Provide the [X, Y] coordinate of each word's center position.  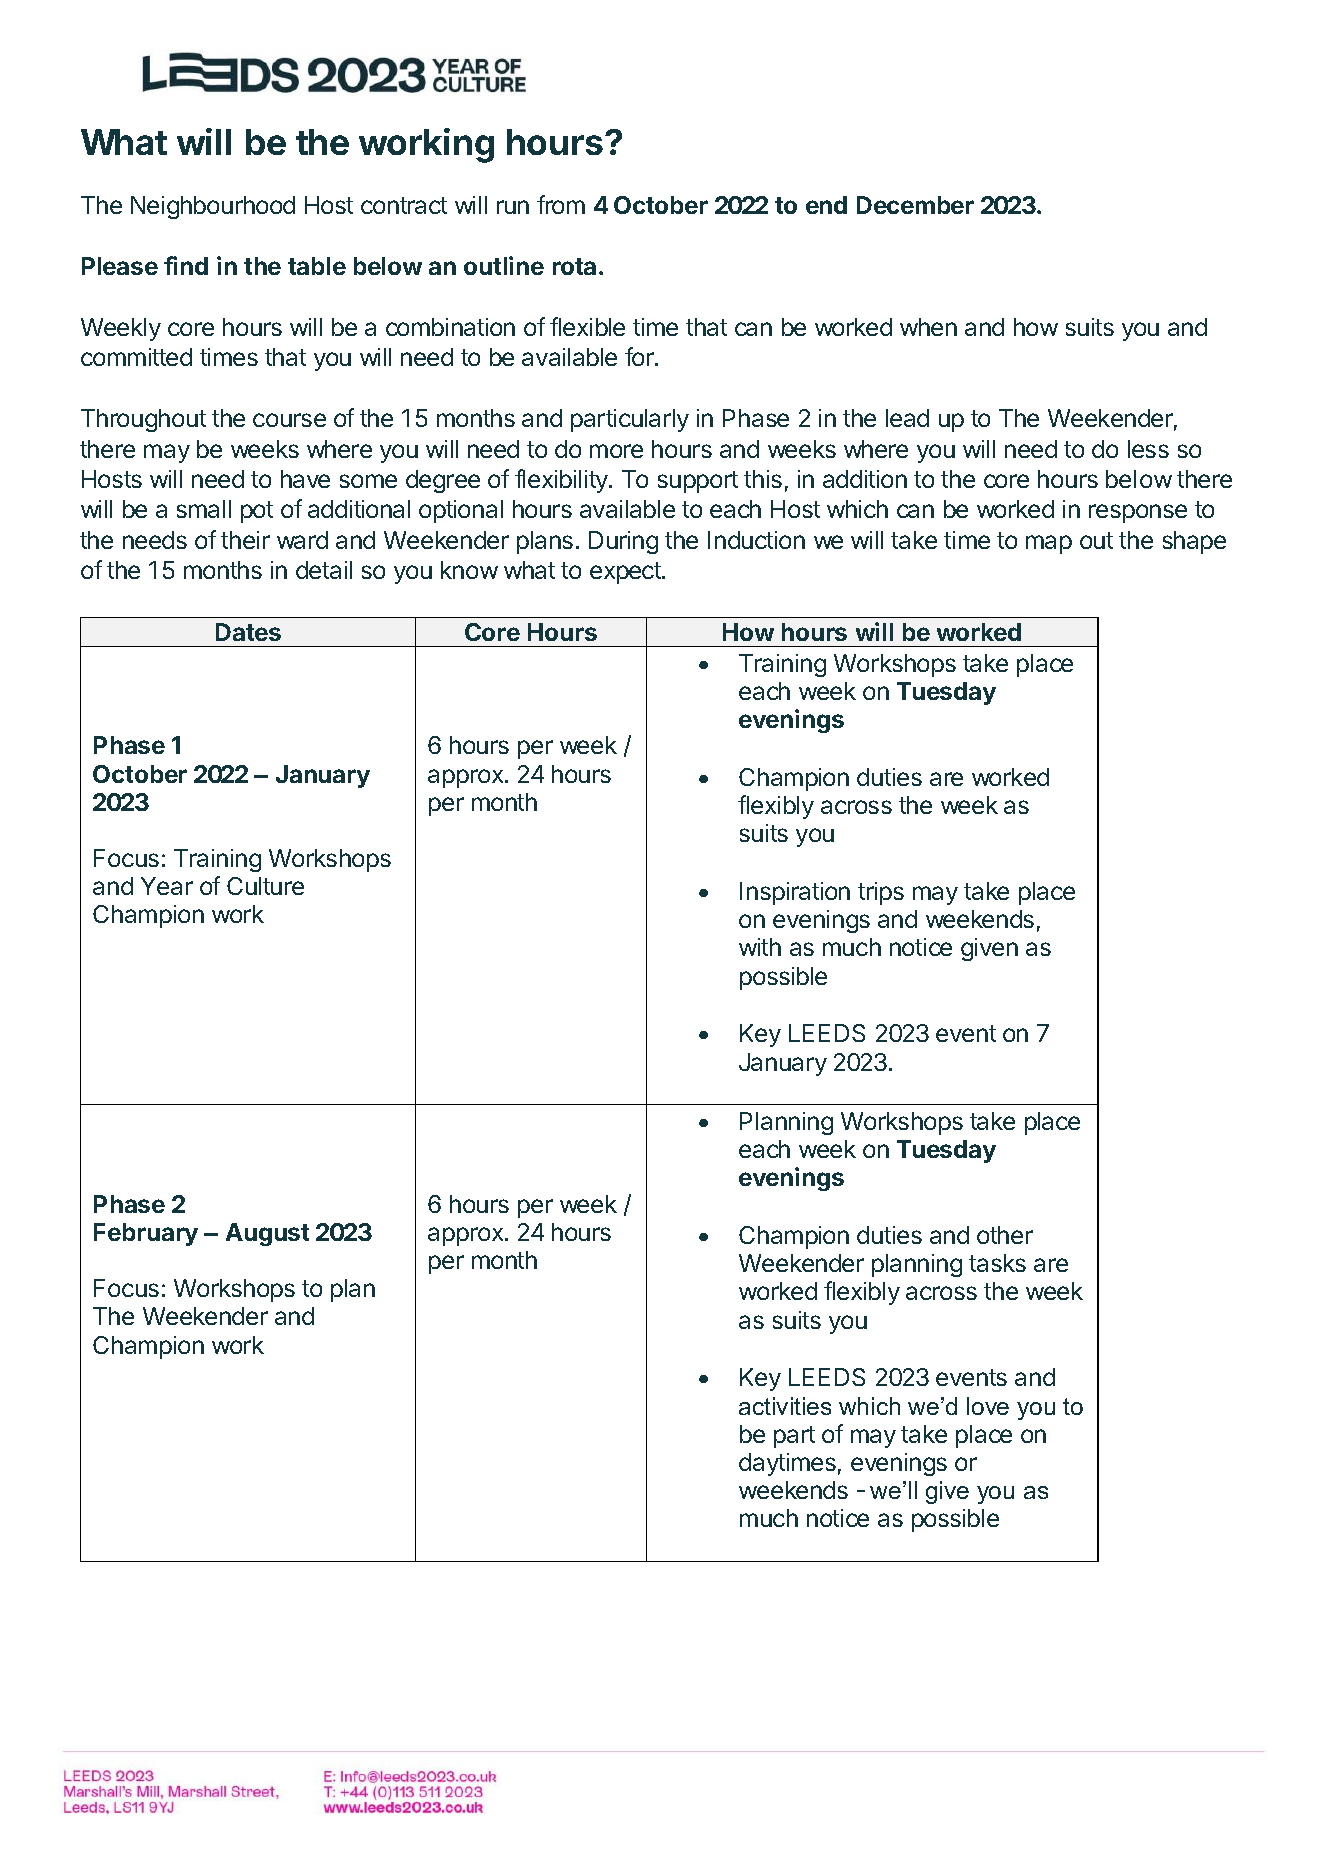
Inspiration [795, 893]
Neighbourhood [213, 207]
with [760, 947]
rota [574, 266]
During [623, 542]
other [1005, 1235]
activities [785, 1406]
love [988, 1406]
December [915, 205]
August [267, 1234]
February [146, 1234]
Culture [265, 886]
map [1049, 544]
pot [257, 512]
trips [881, 893]
